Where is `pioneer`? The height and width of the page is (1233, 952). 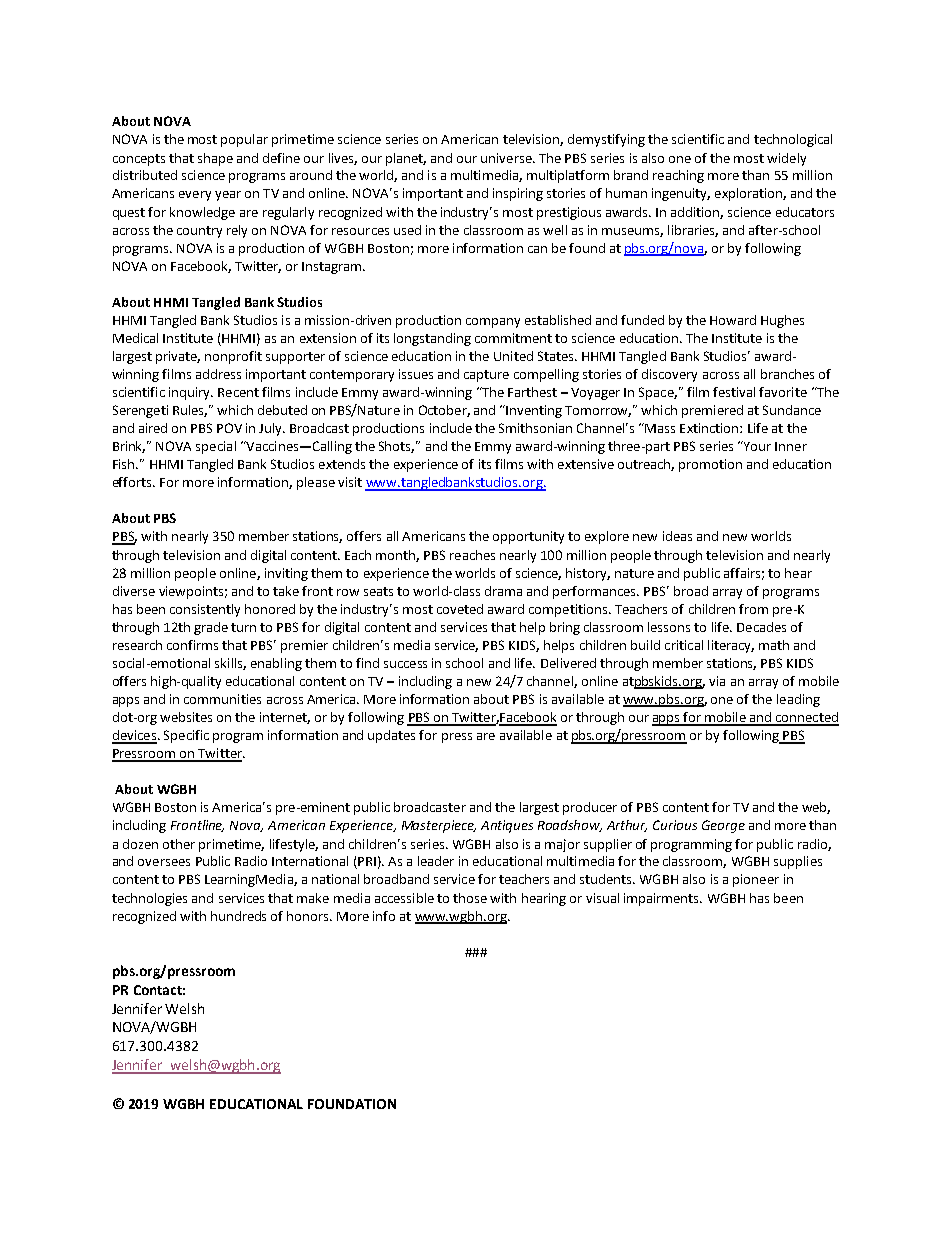 pioneer is located at coordinates (756, 880).
